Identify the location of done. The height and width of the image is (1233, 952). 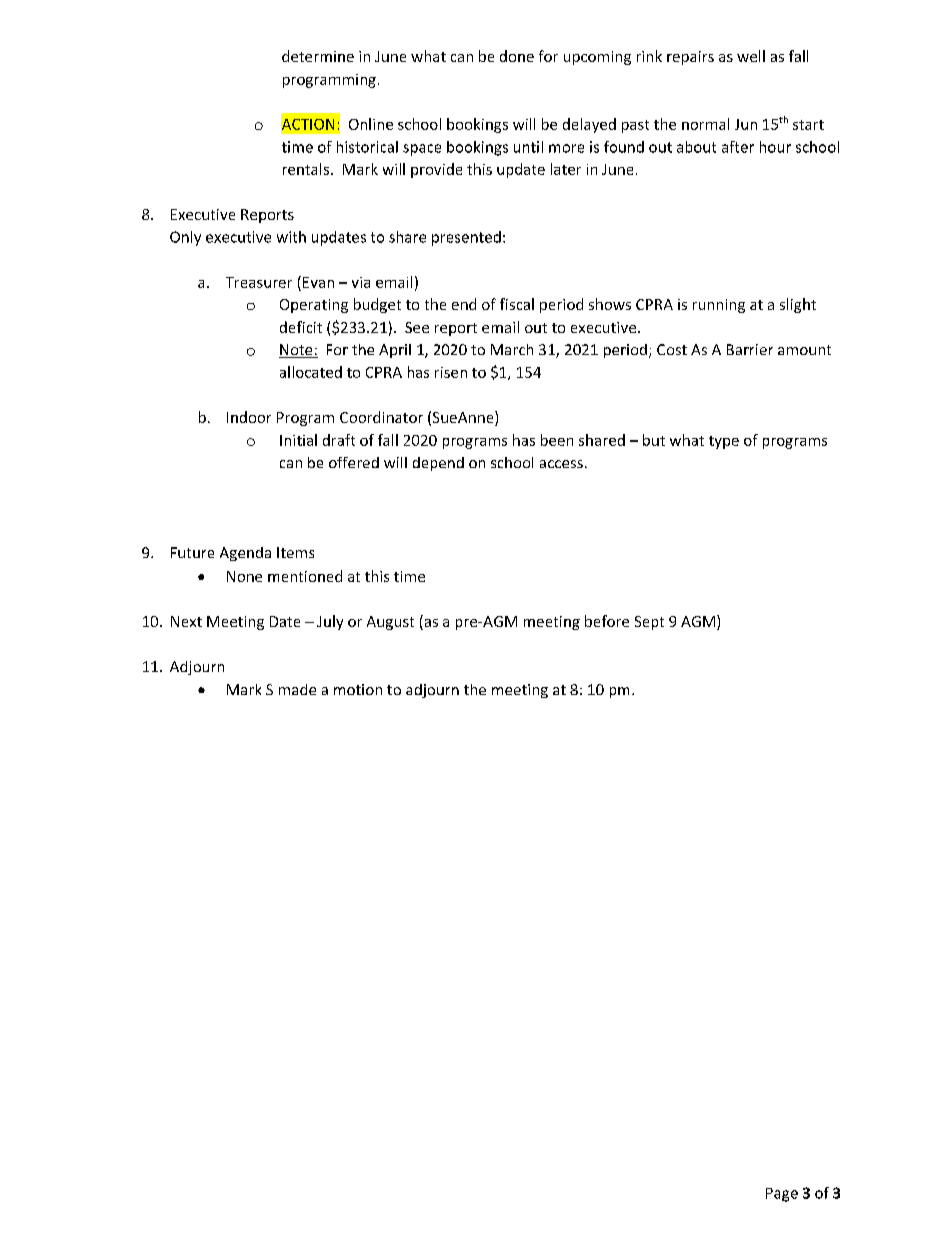
(517, 56).
